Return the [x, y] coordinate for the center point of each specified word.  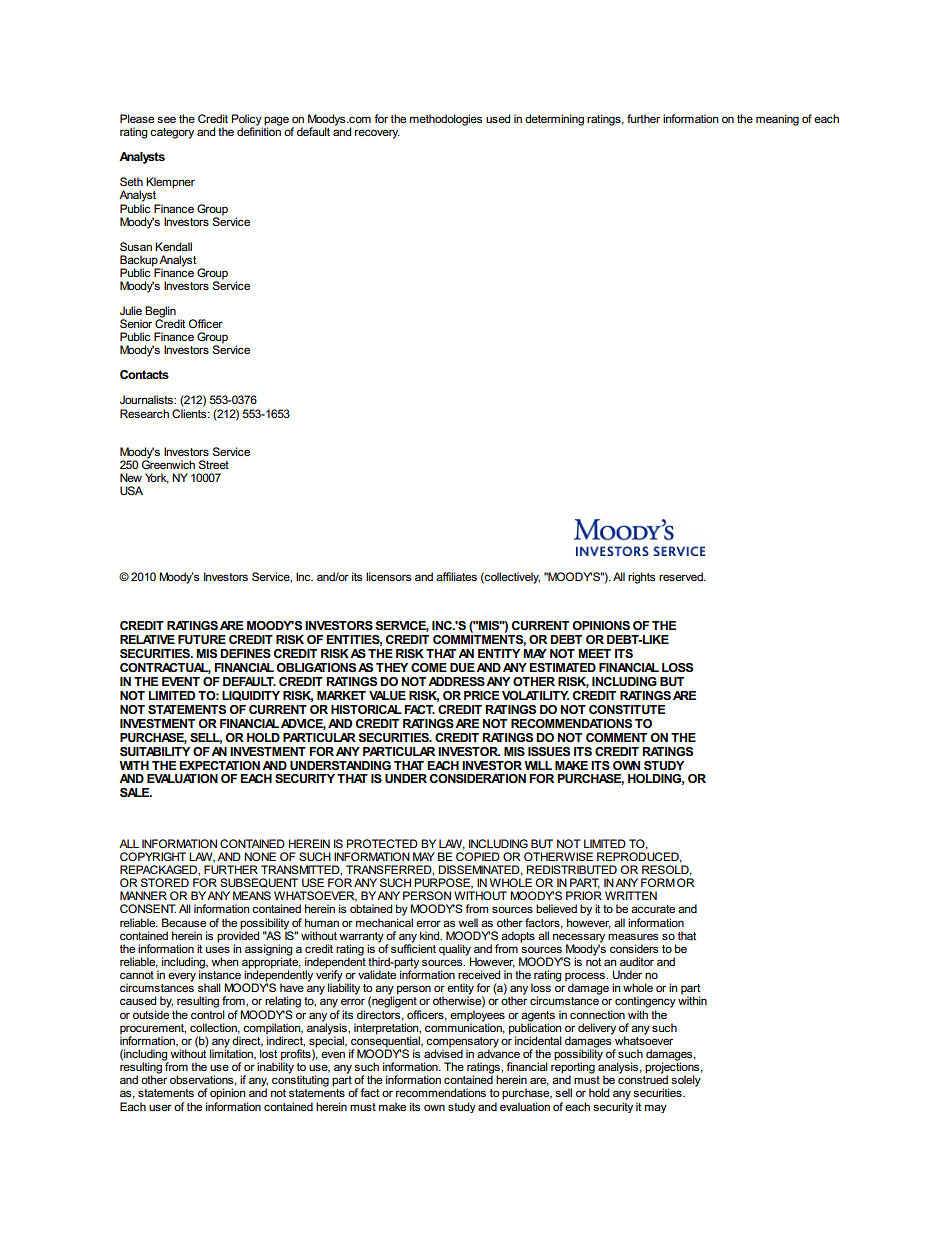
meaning [777, 120]
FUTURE [202, 639]
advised [443, 1052]
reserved [682, 576]
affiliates [456, 576]
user [160, 1107]
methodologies [446, 120]
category [172, 133]
